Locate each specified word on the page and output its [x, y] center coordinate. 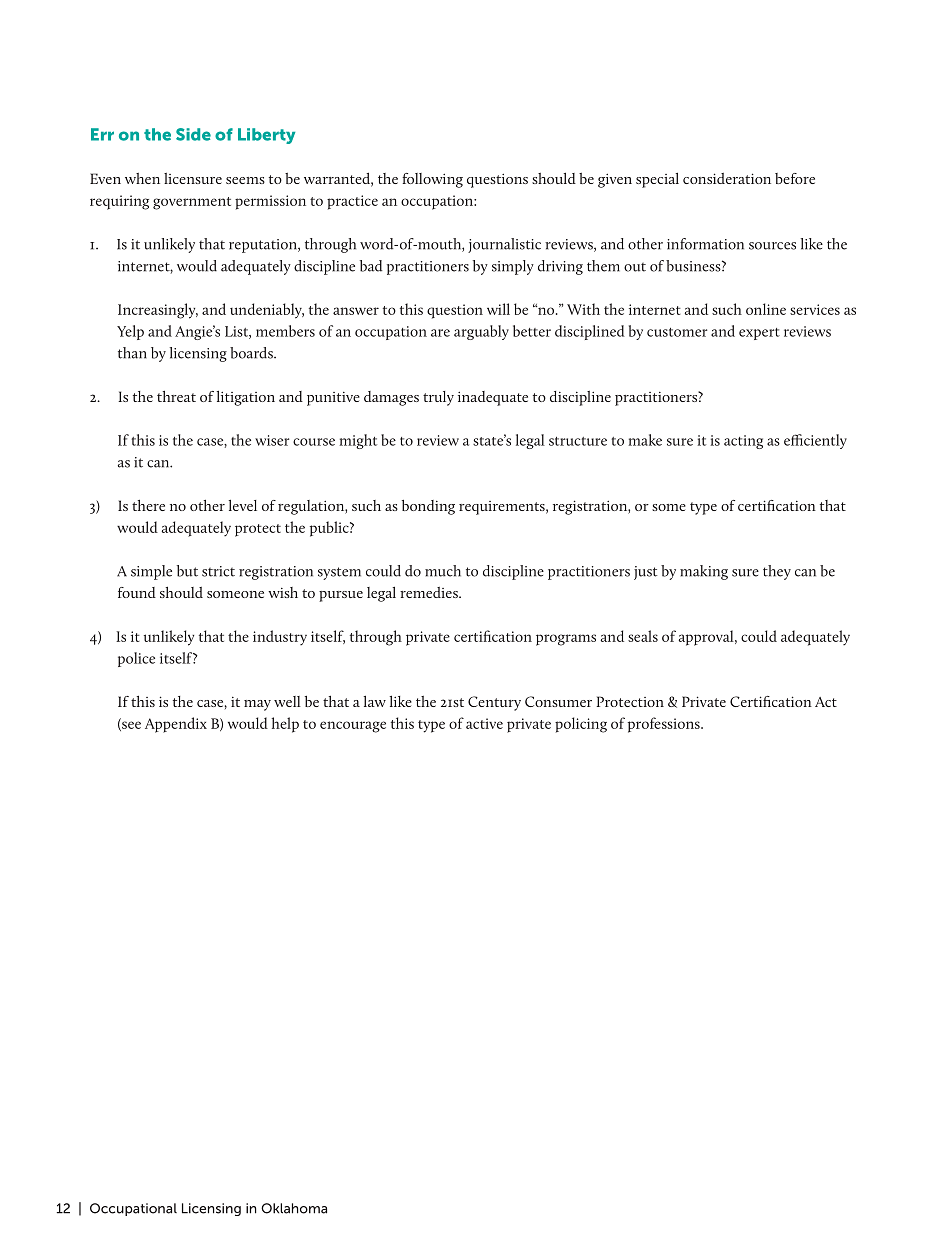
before [795, 178]
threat [176, 396]
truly [438, 398]
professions [665, 725]
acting [743, 442]
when [142, 178]
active [484, 723]
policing [581, 725]
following [432, 180]
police [136, 659]
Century [494, 703]
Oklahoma [294, 1208]
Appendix [176, 725]
